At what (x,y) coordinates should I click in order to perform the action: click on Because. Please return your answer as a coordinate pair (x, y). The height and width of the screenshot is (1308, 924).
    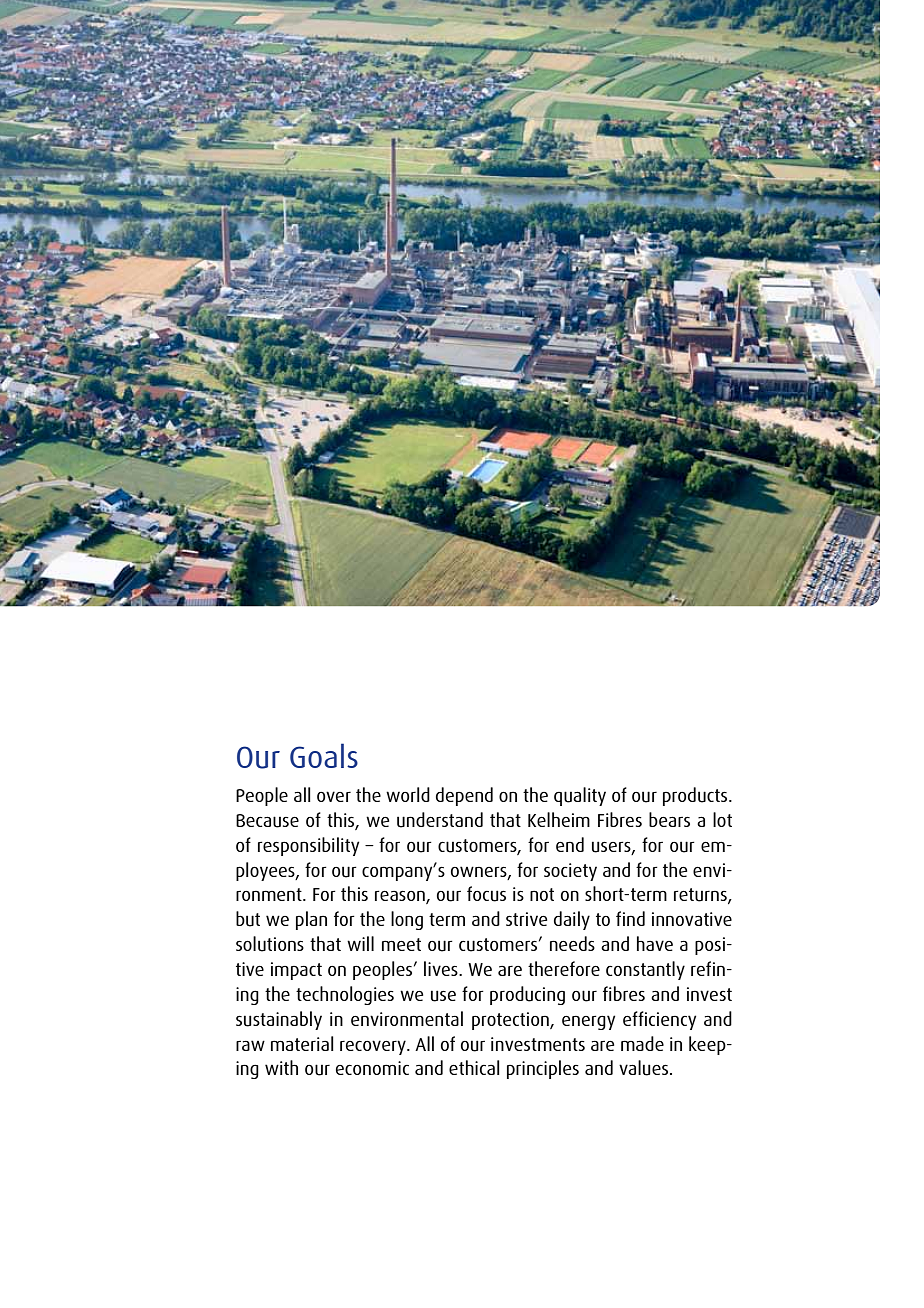
    Looking at the image, I should click on (267, 821).
